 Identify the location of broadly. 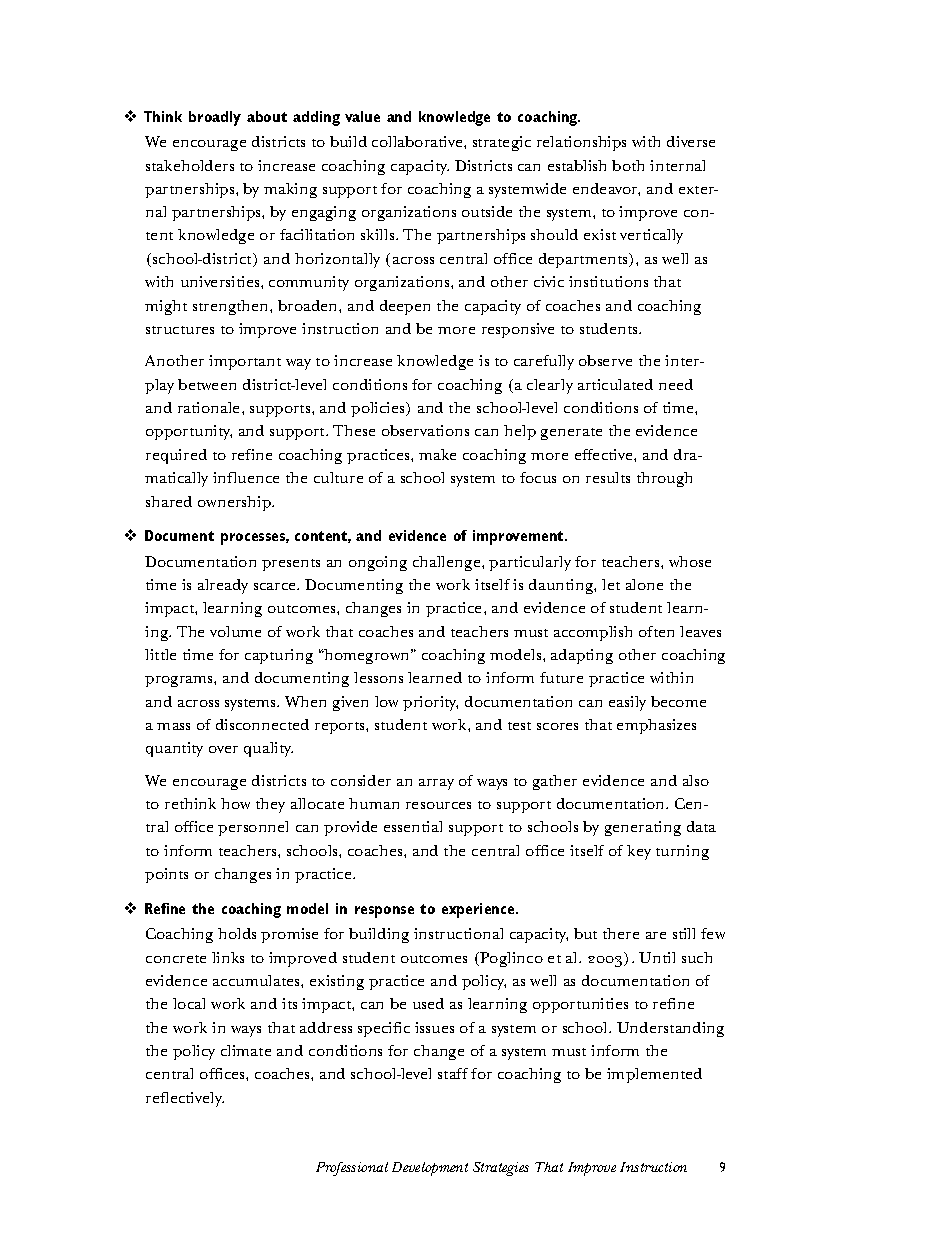
(215, 118).
